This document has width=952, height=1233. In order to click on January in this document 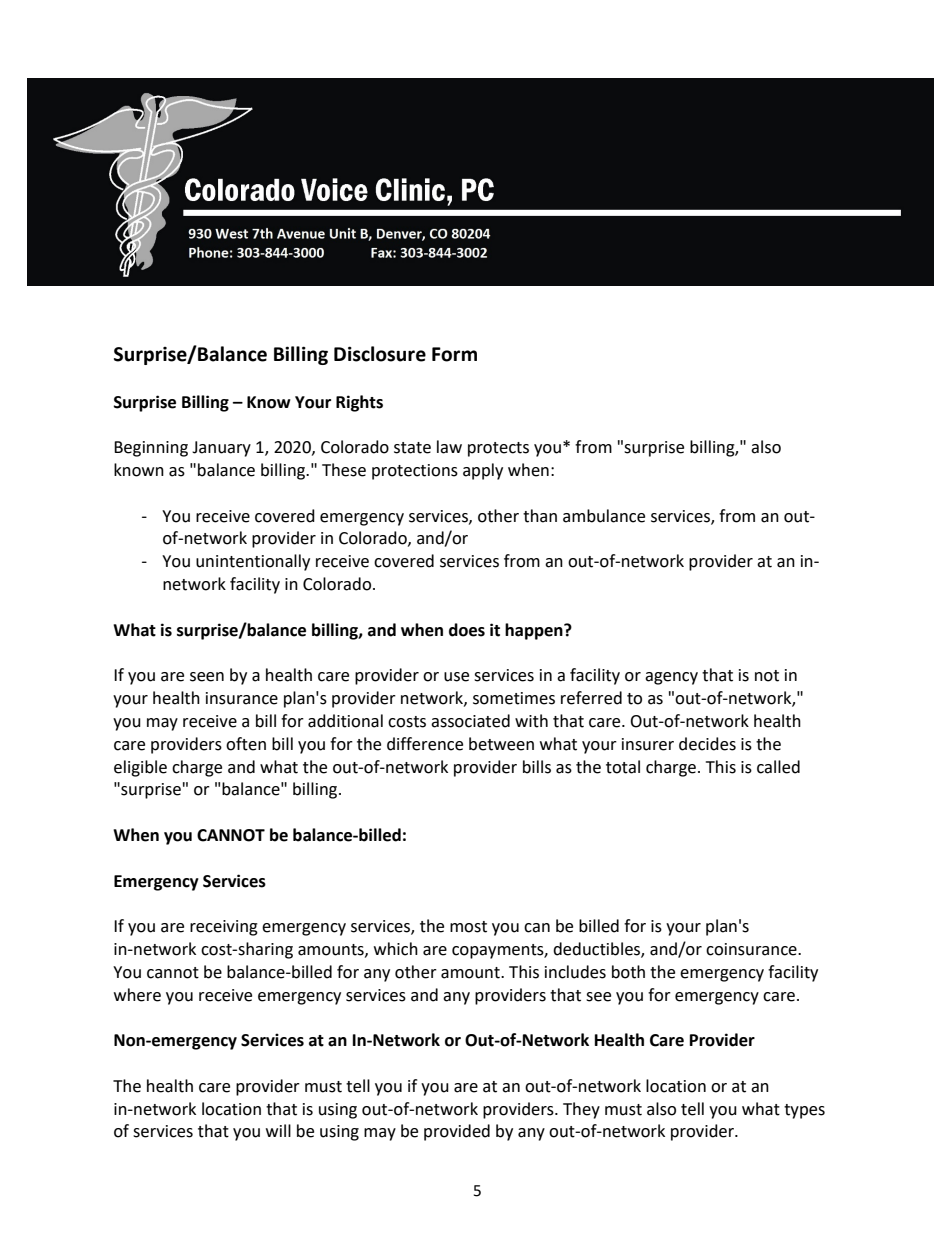, I will do `click(221, 449)`.
